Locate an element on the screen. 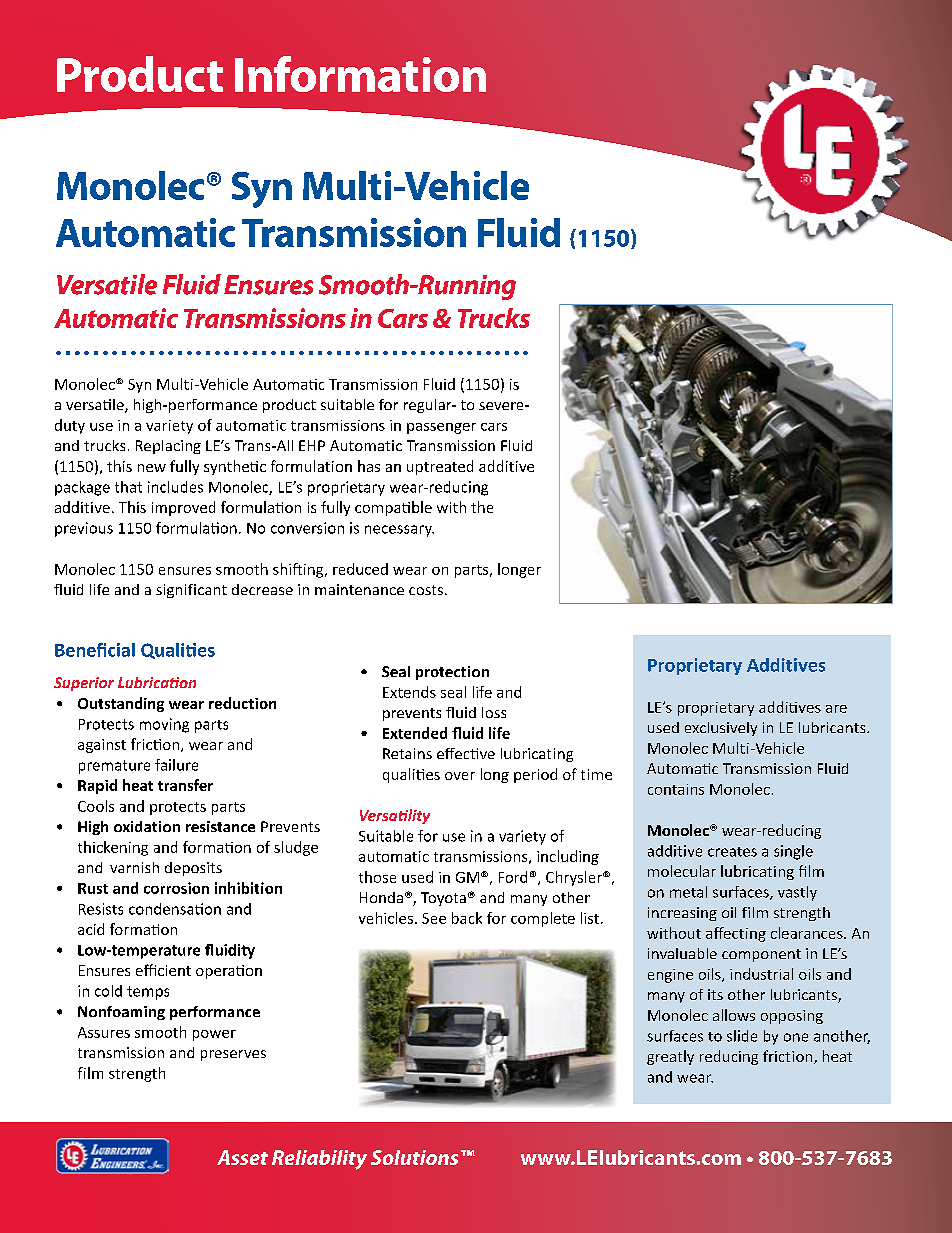  passenger is located at coordinates (441, 428).
